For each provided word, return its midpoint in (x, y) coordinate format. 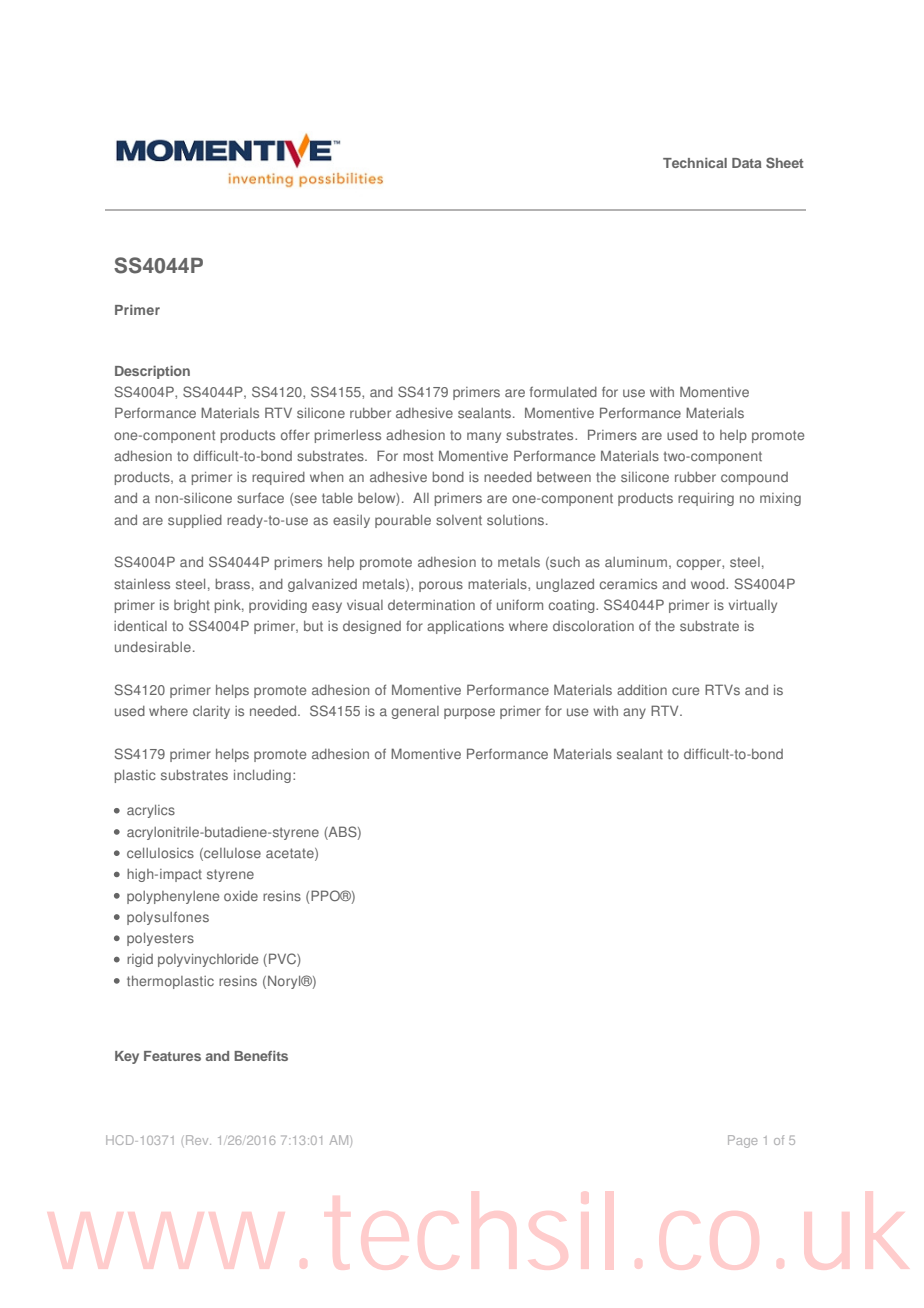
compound (754, 478)
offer (295, 435)
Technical (695, 163)
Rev (198, 1140)
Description (152, 372)
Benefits (261, 1056)
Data (747, 163)
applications (465, 627)
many (484, 437)
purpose (469, 713)
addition (642, 690)
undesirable (153, 647)
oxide (241, 896)
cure (685, 691)
